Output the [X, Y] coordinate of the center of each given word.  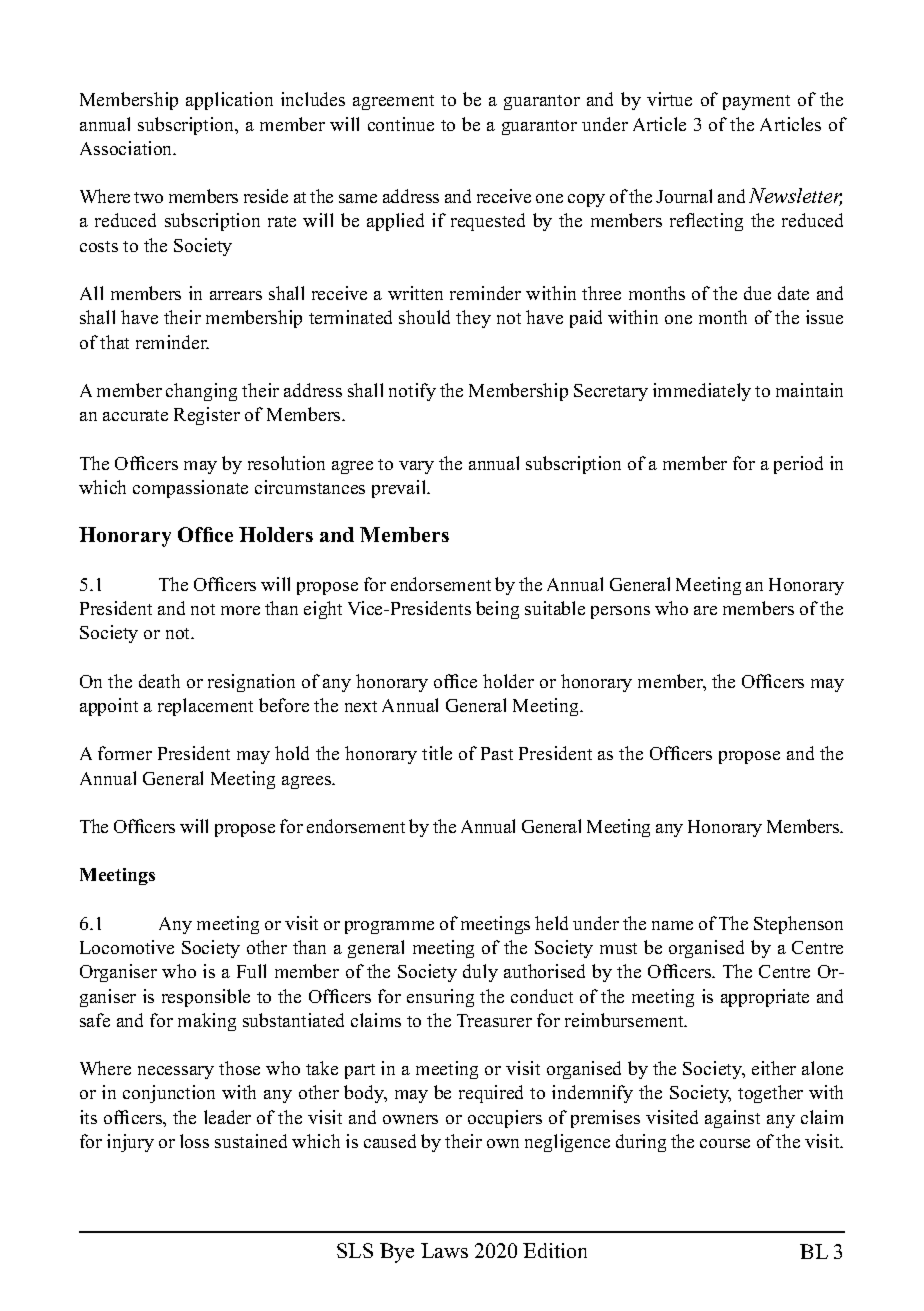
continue [401, 124]
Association [127, 148]
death [159, 681]
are [705, 610]
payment [756, 102]
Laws [444, 1250]
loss [194, 1141]
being [497, 610]
